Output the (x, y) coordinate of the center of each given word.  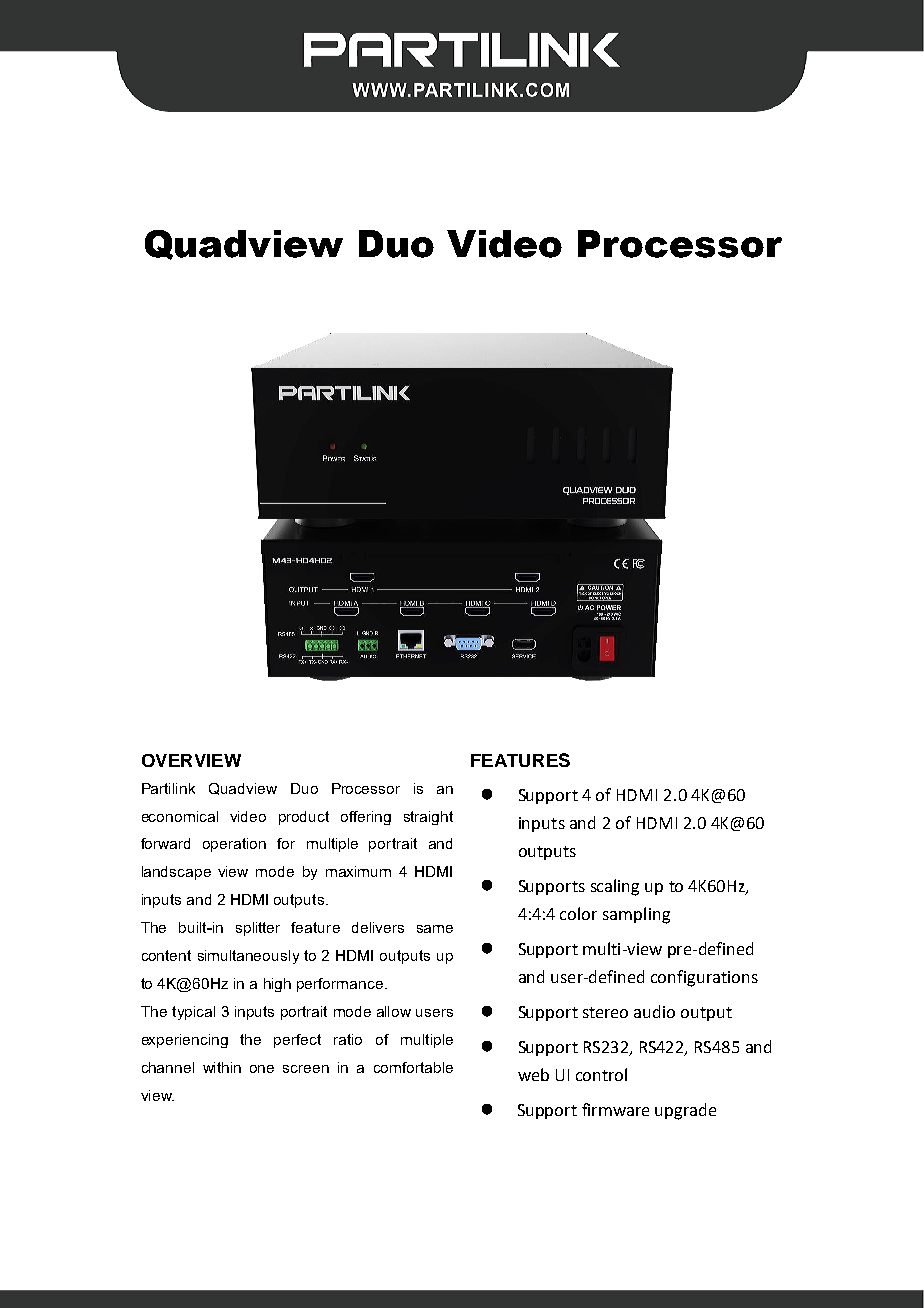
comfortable (413, 1067)
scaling (615, 887)
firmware (615, 1109)
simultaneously (248, 957)
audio (654, 1011)
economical (180, 816)
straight (428, 818)
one (262, 1069)
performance (341, 985)
